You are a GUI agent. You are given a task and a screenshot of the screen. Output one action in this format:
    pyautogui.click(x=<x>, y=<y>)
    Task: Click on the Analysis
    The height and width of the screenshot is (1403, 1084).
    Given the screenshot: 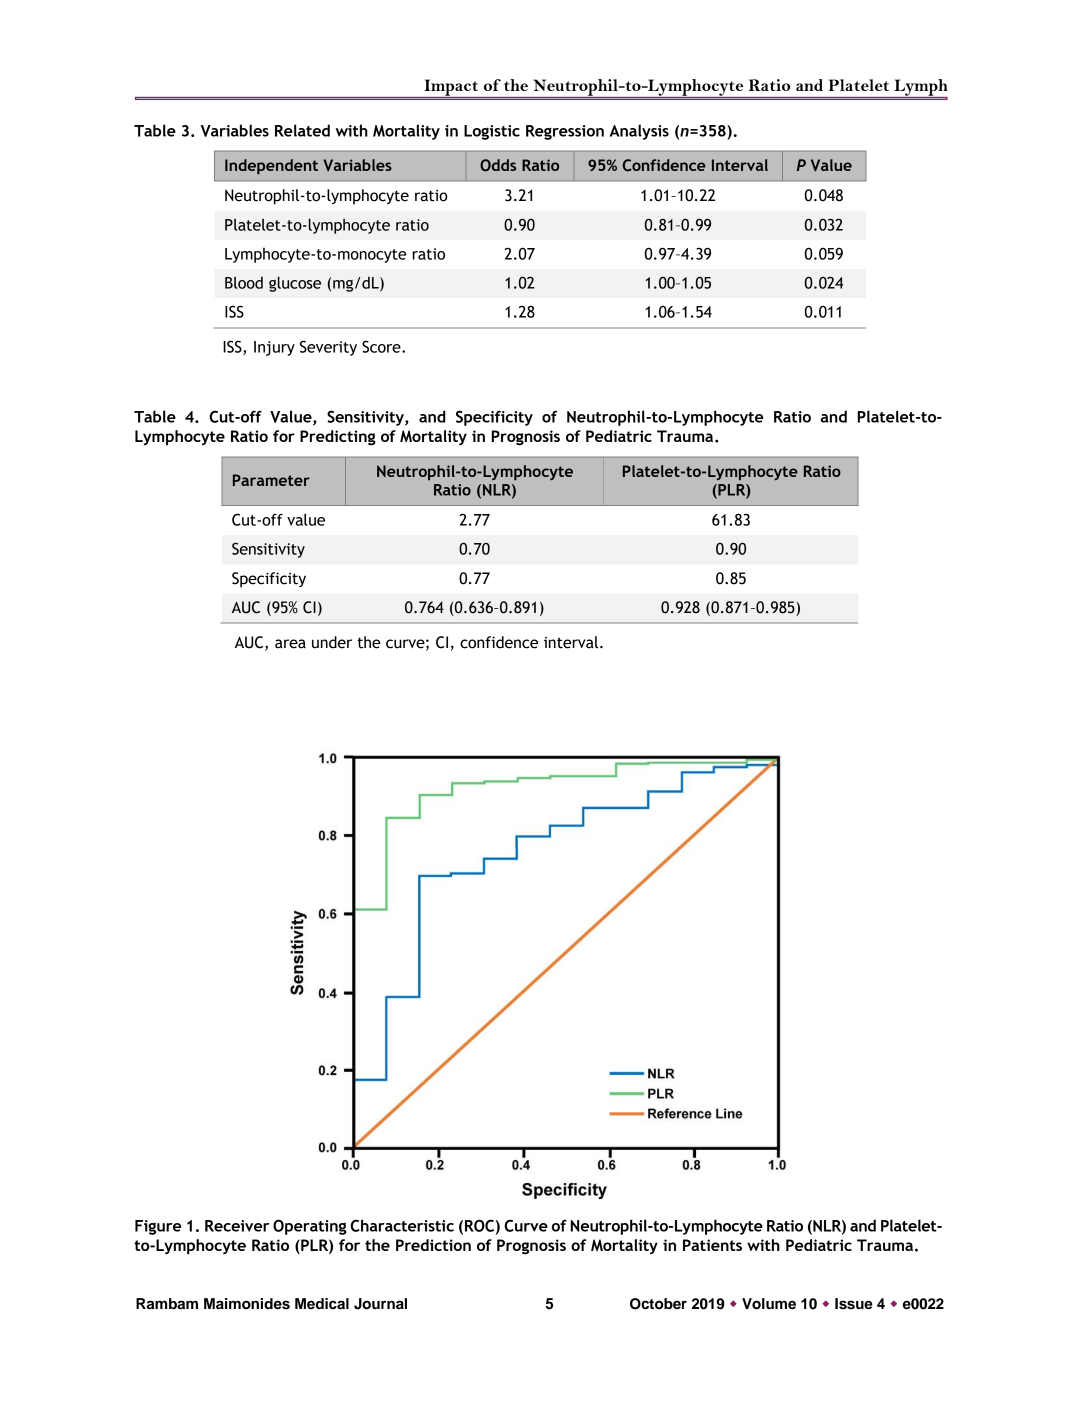 What is the action you would take?
    pyautogui.click(x=639, y=132)
